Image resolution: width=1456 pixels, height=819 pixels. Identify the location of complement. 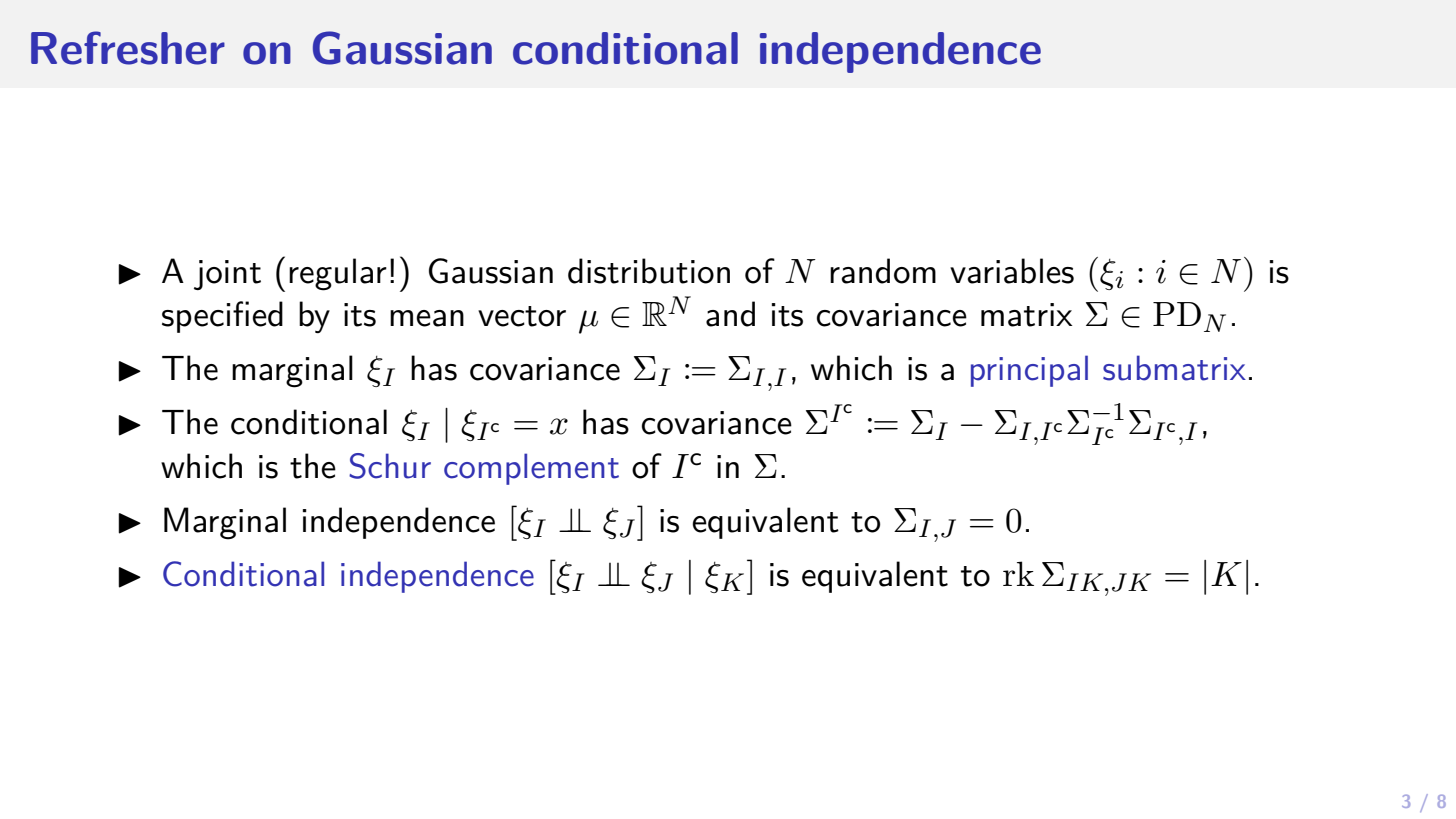
(531, 469).
